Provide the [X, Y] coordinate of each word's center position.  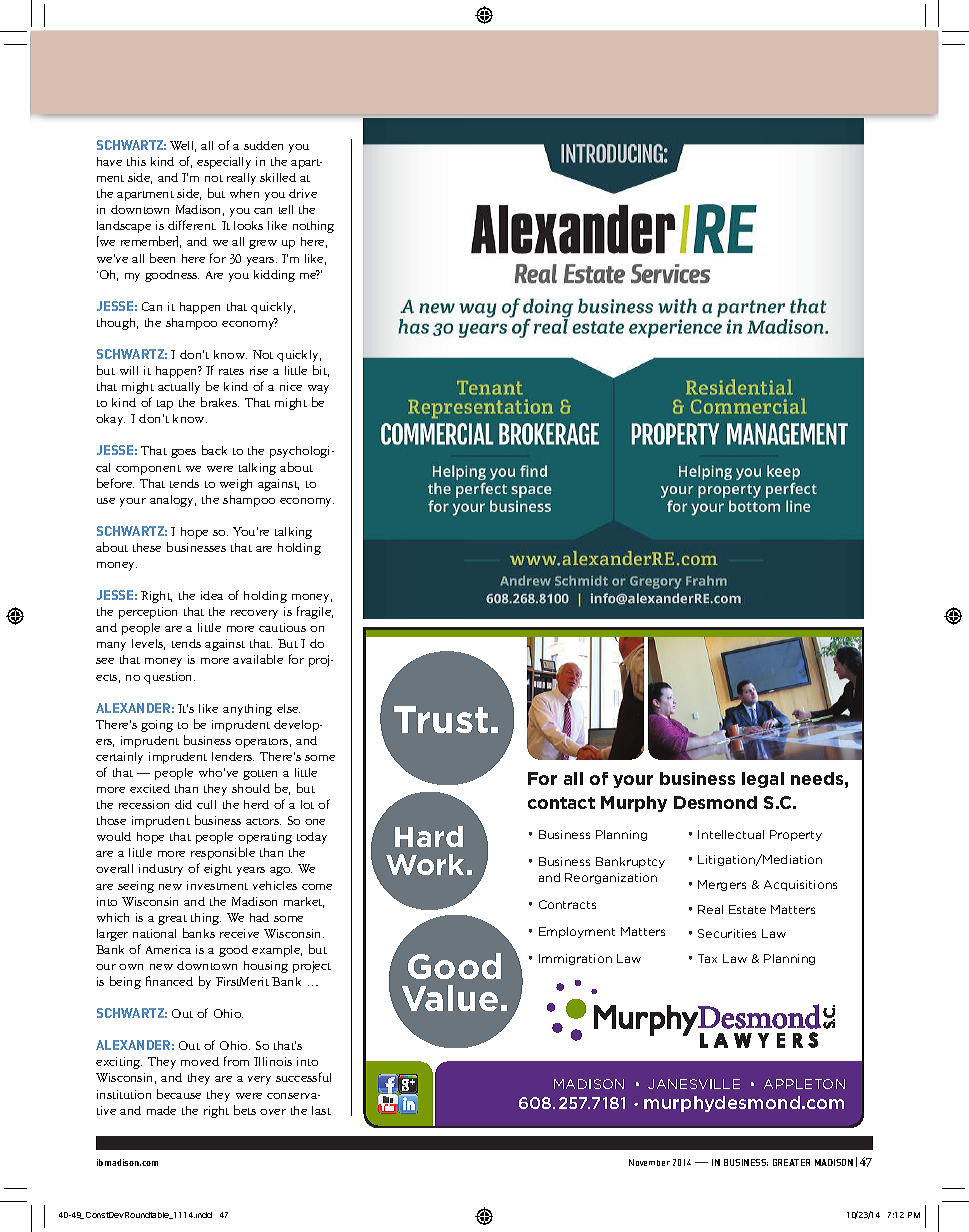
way [318, 389]
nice [291, 386]
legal [763, 780]
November [649, 1162]
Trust [441, 719]
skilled [278, 177]
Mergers [722, 885]
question [169, 678]
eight [218, 870]
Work [425, 864]
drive [303, 193]
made [161, 1110]
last [321, 1110]
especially [224, 163]
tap [165, 405]
